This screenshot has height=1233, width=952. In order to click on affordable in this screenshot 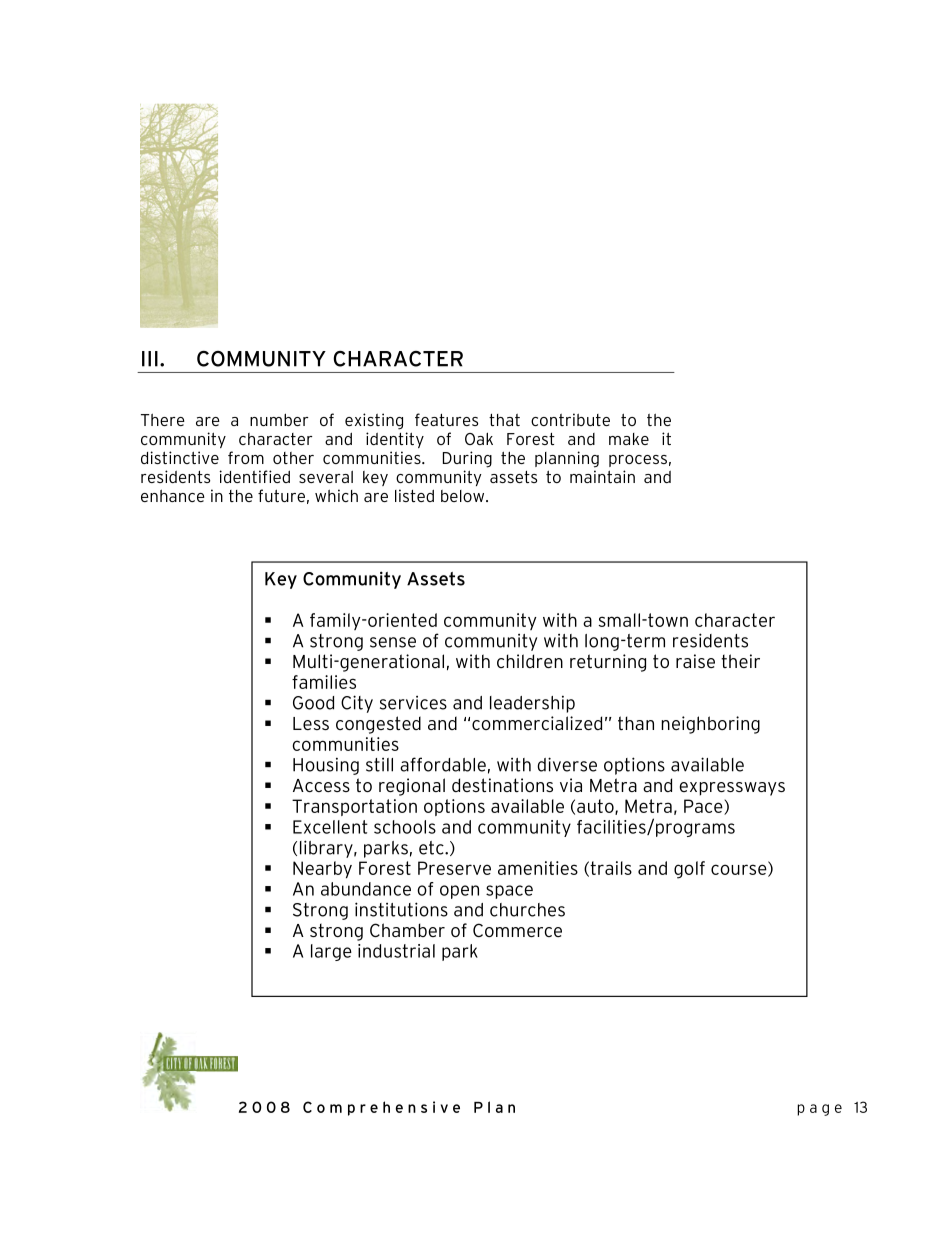, I will do `click(443, 764)`.
